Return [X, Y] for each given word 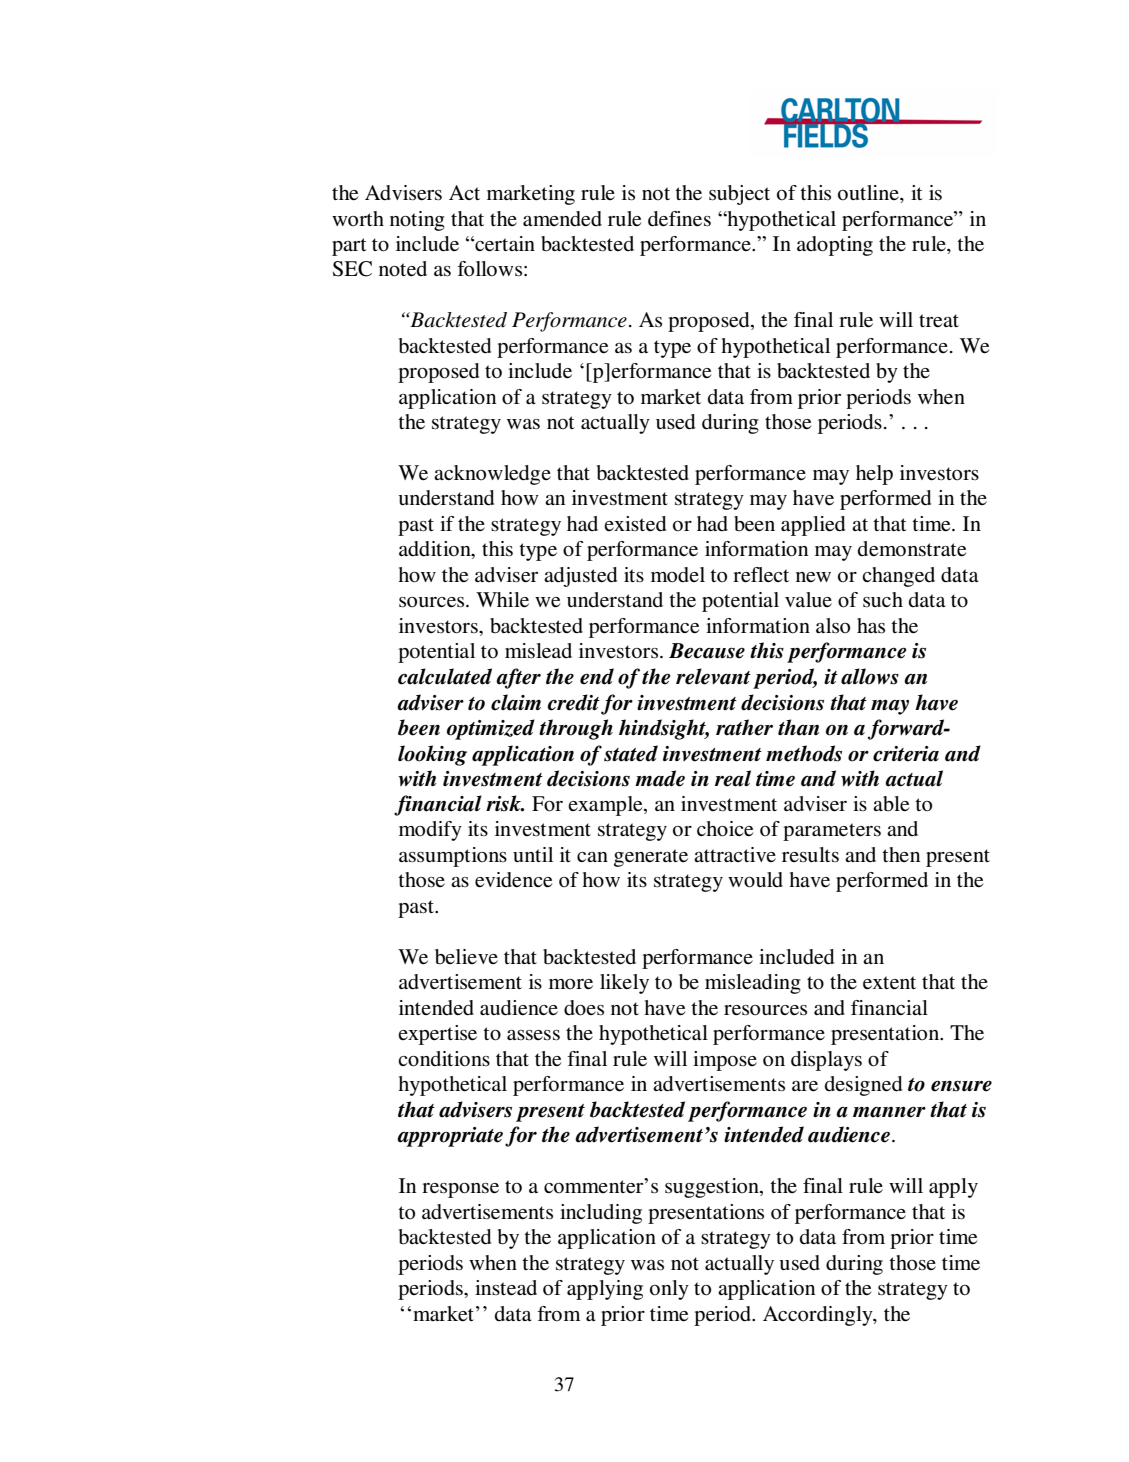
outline [869, 193]
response [460, 1190]
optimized [491, 729]
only [669, 1290]
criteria [906, 754]
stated [631, 753]
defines [679, 219]
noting [417, 221]
